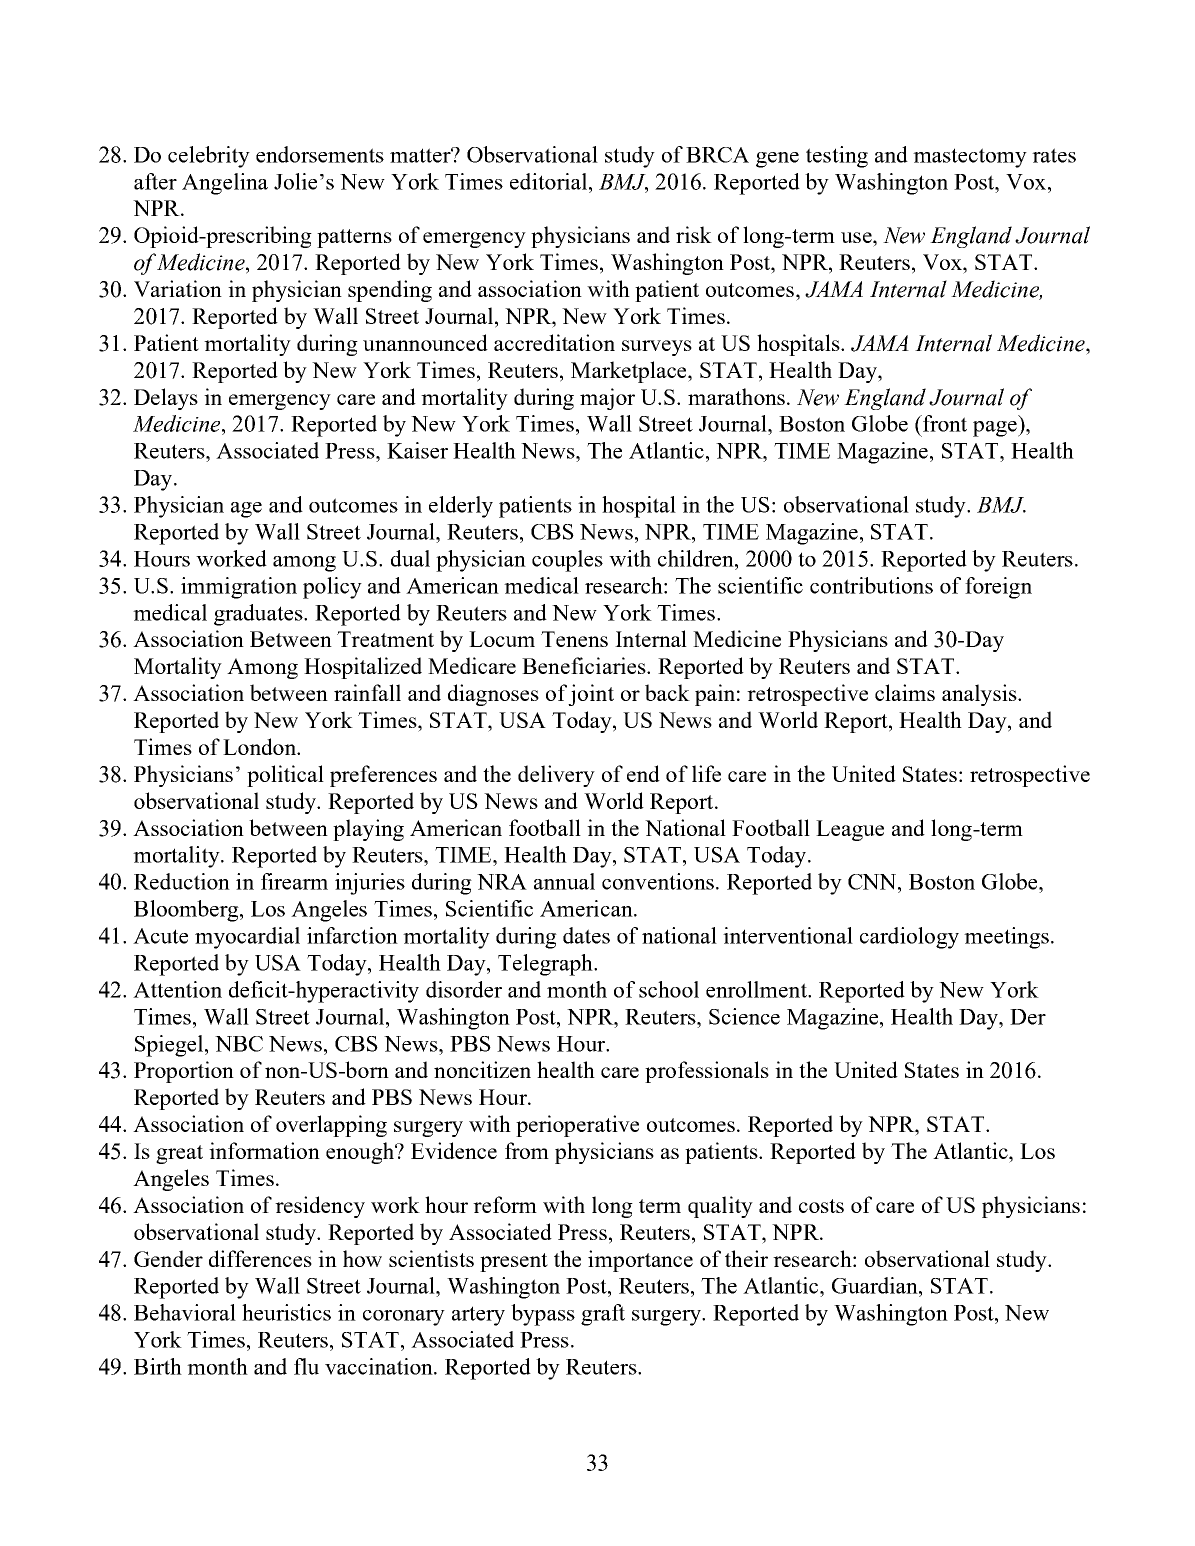  What do you see at coordinates (286, 1312) in the page?
I see `heuristics` at bounding box center [286, 1312].
